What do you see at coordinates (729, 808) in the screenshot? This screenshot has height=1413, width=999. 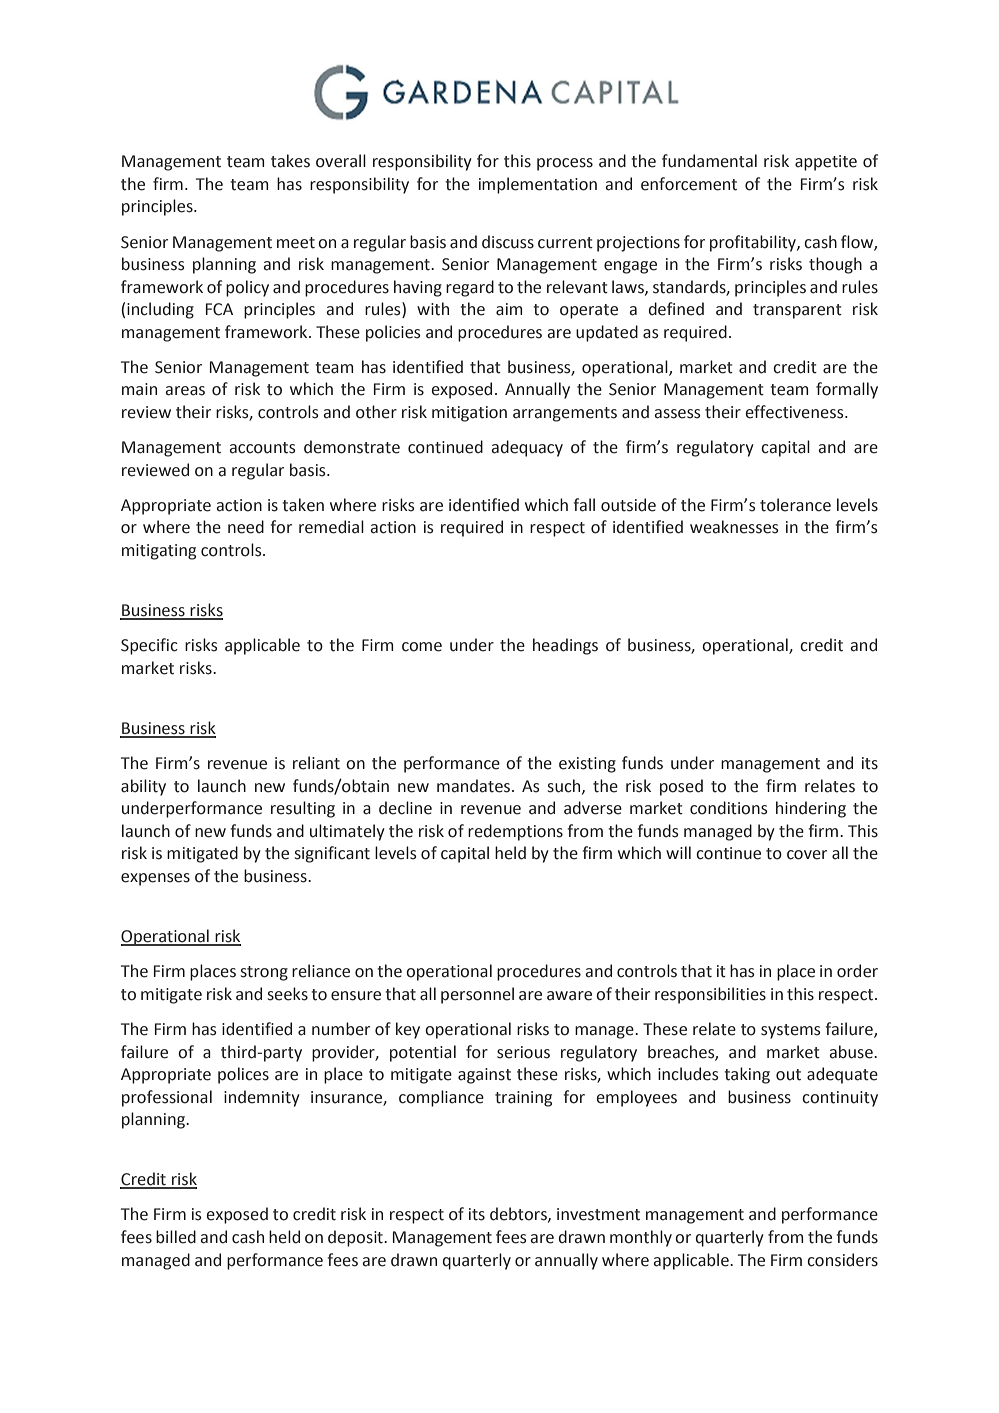 I see `conditions` at bounding box center [729, 808].
